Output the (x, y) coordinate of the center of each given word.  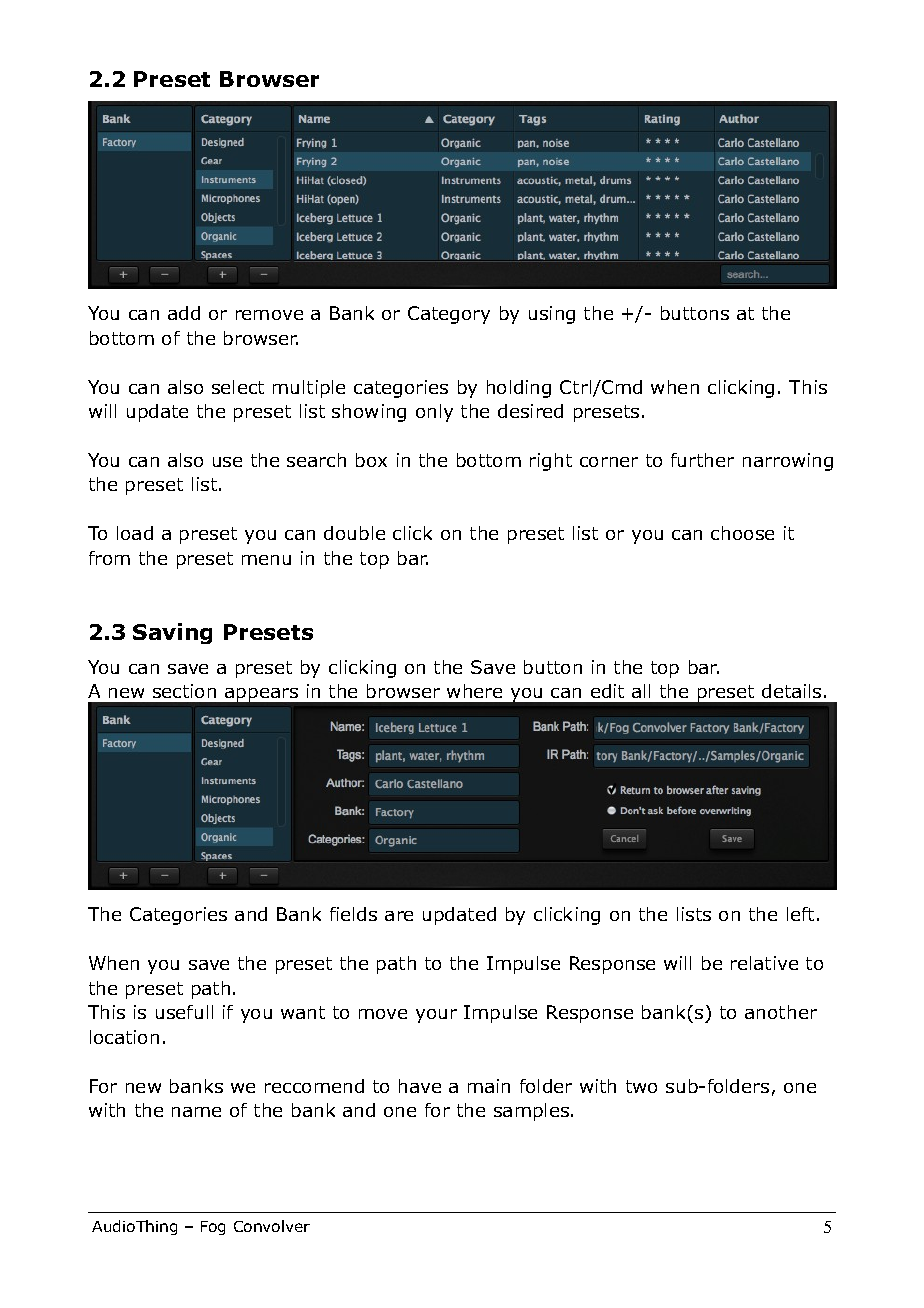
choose (742, 533)
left (800, 914)
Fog (213, 1228)
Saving (172, 633)
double (354, 533)
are (399, 916)
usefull (184, 1012)
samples (533, 1112)
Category (449, 315)
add (184, 313)
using (552, 315)
